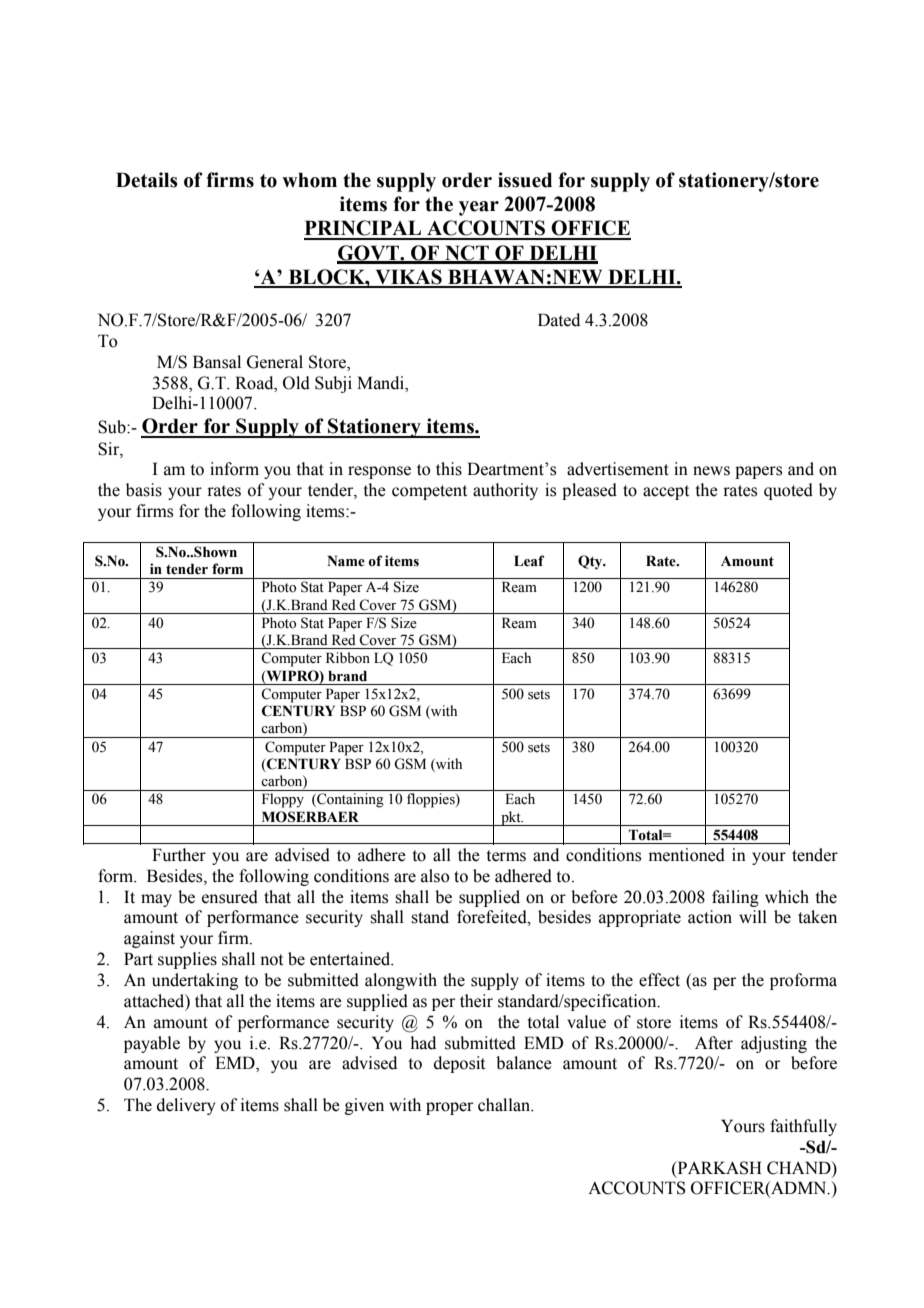  What do you see at coordinates (525, 180) in the page?
I see `issued` at bounding box center [525, 180].
